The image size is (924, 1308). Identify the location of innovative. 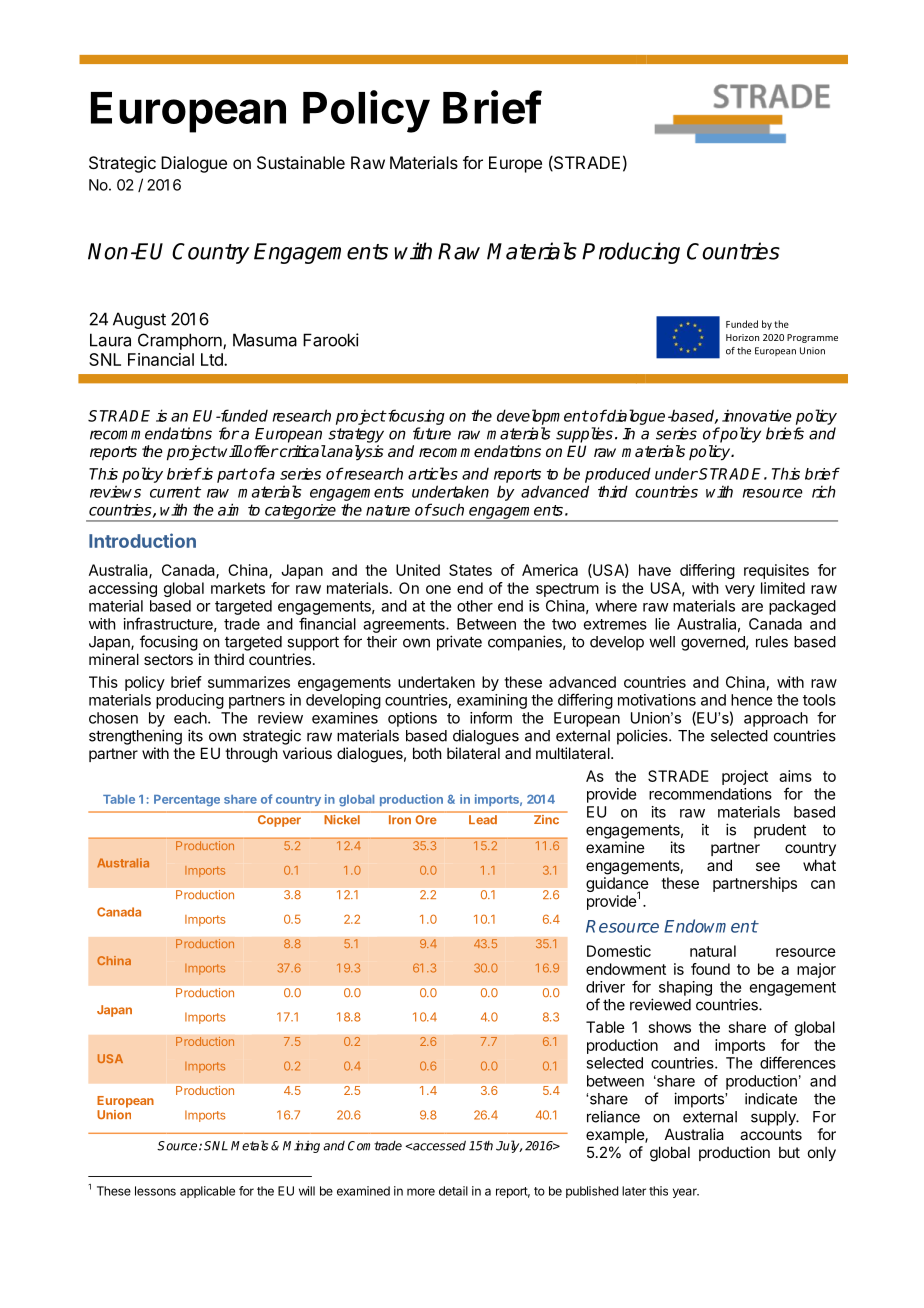
(757, 415).
